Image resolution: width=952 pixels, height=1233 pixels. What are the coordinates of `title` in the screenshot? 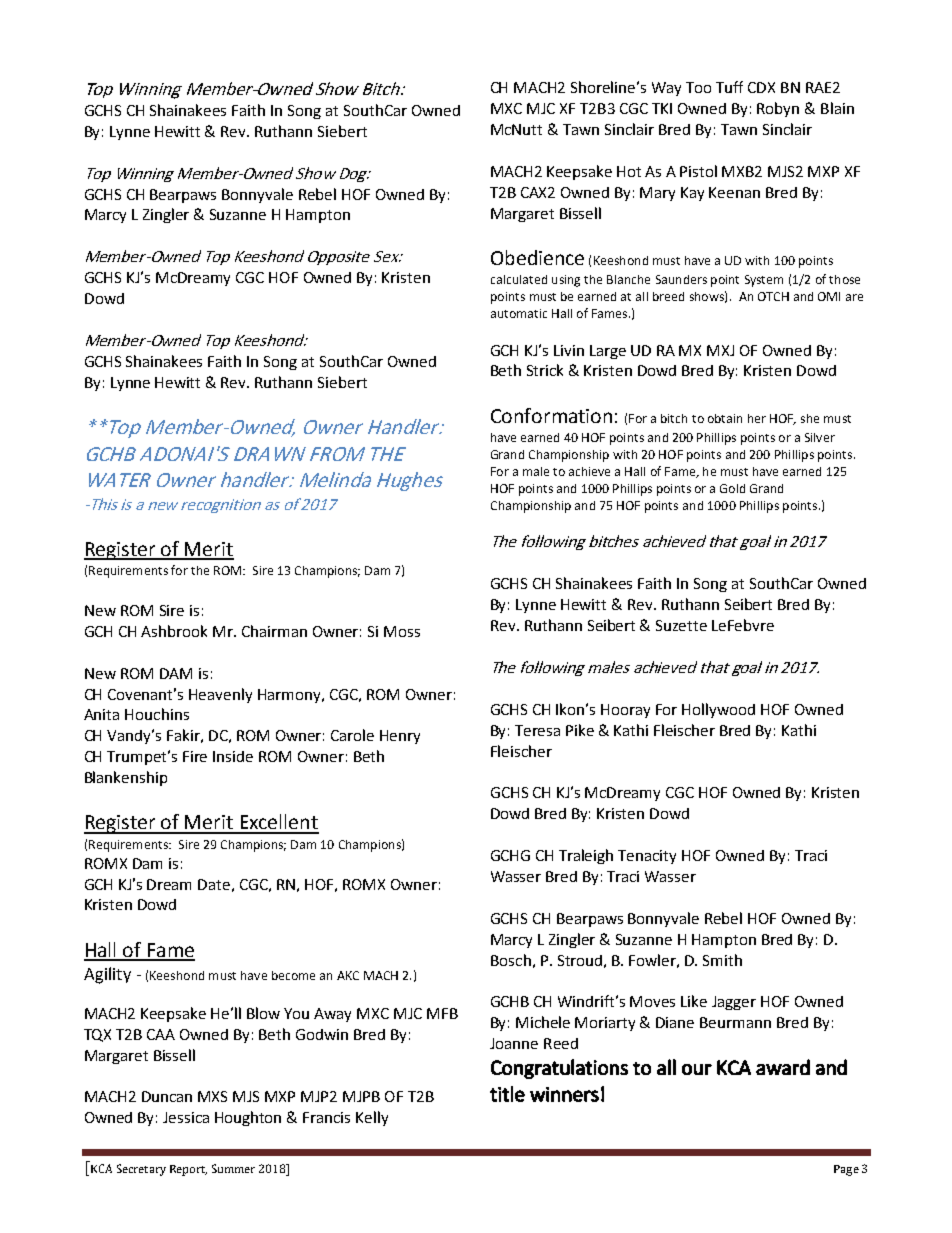 It's located at (507, 1094).
